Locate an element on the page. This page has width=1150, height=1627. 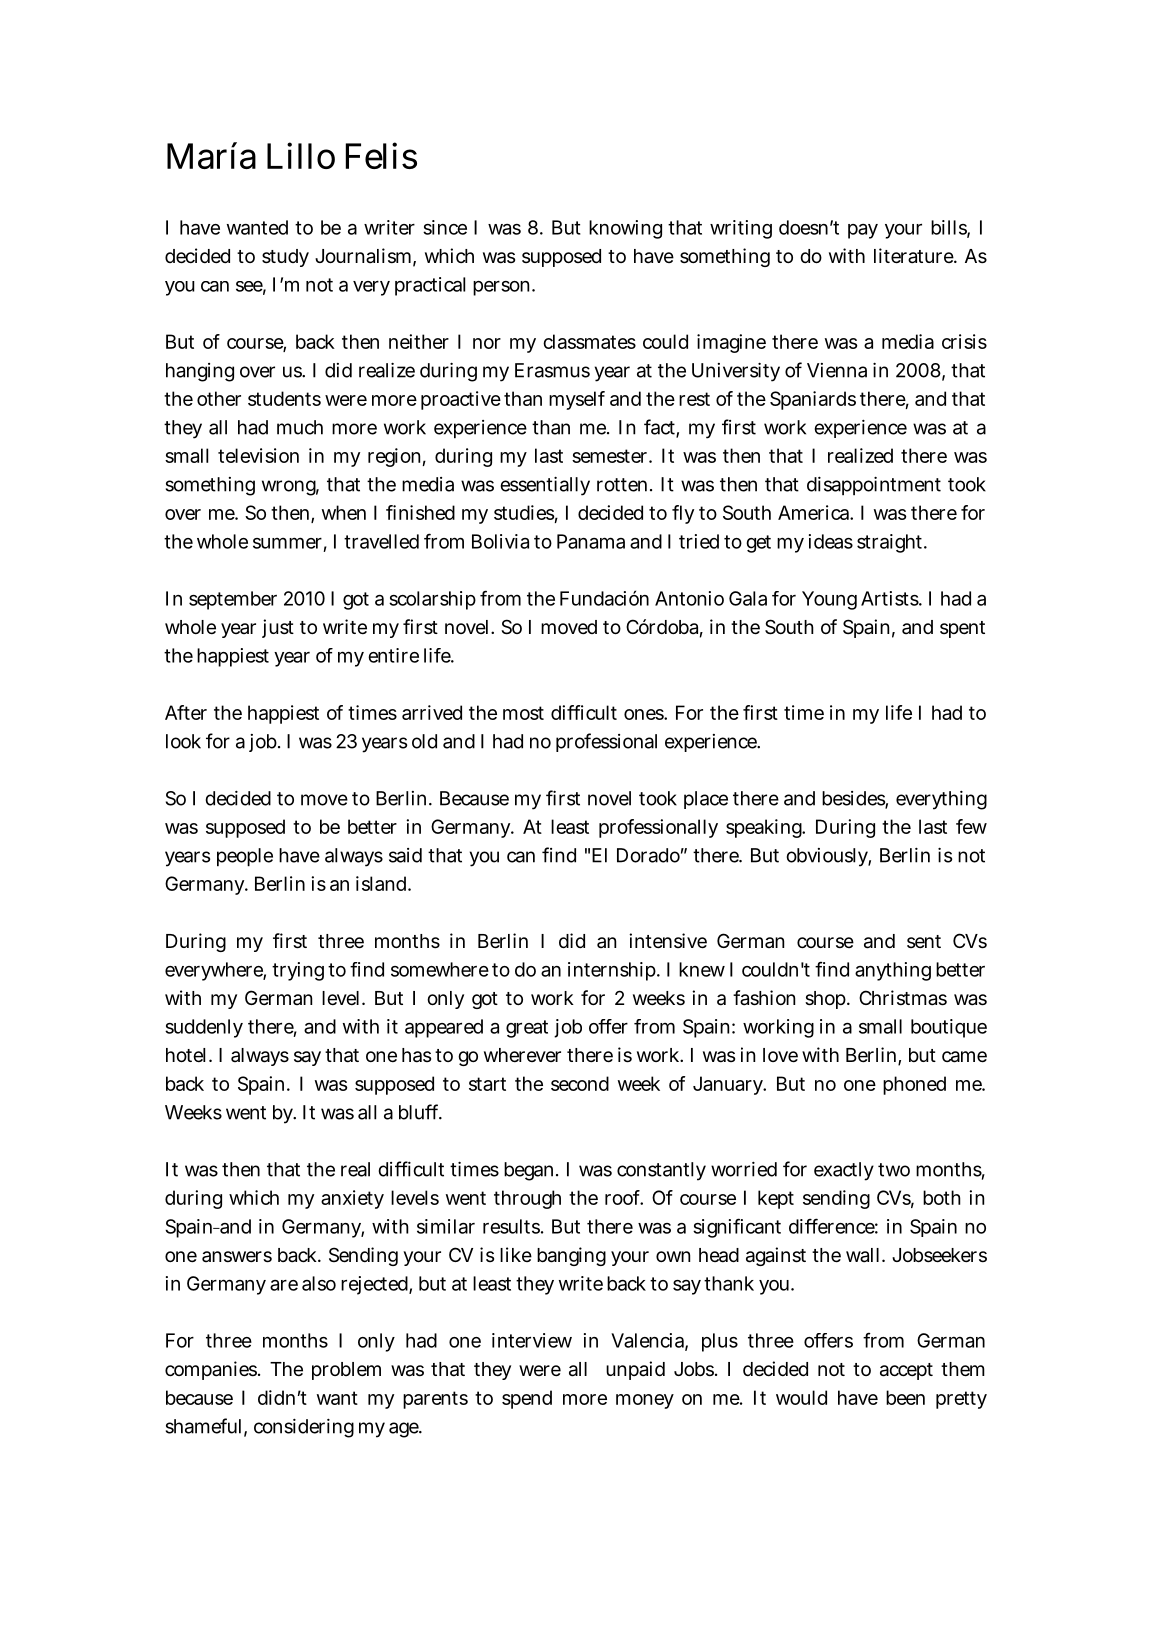
people is located at coordinates (245, 857).
